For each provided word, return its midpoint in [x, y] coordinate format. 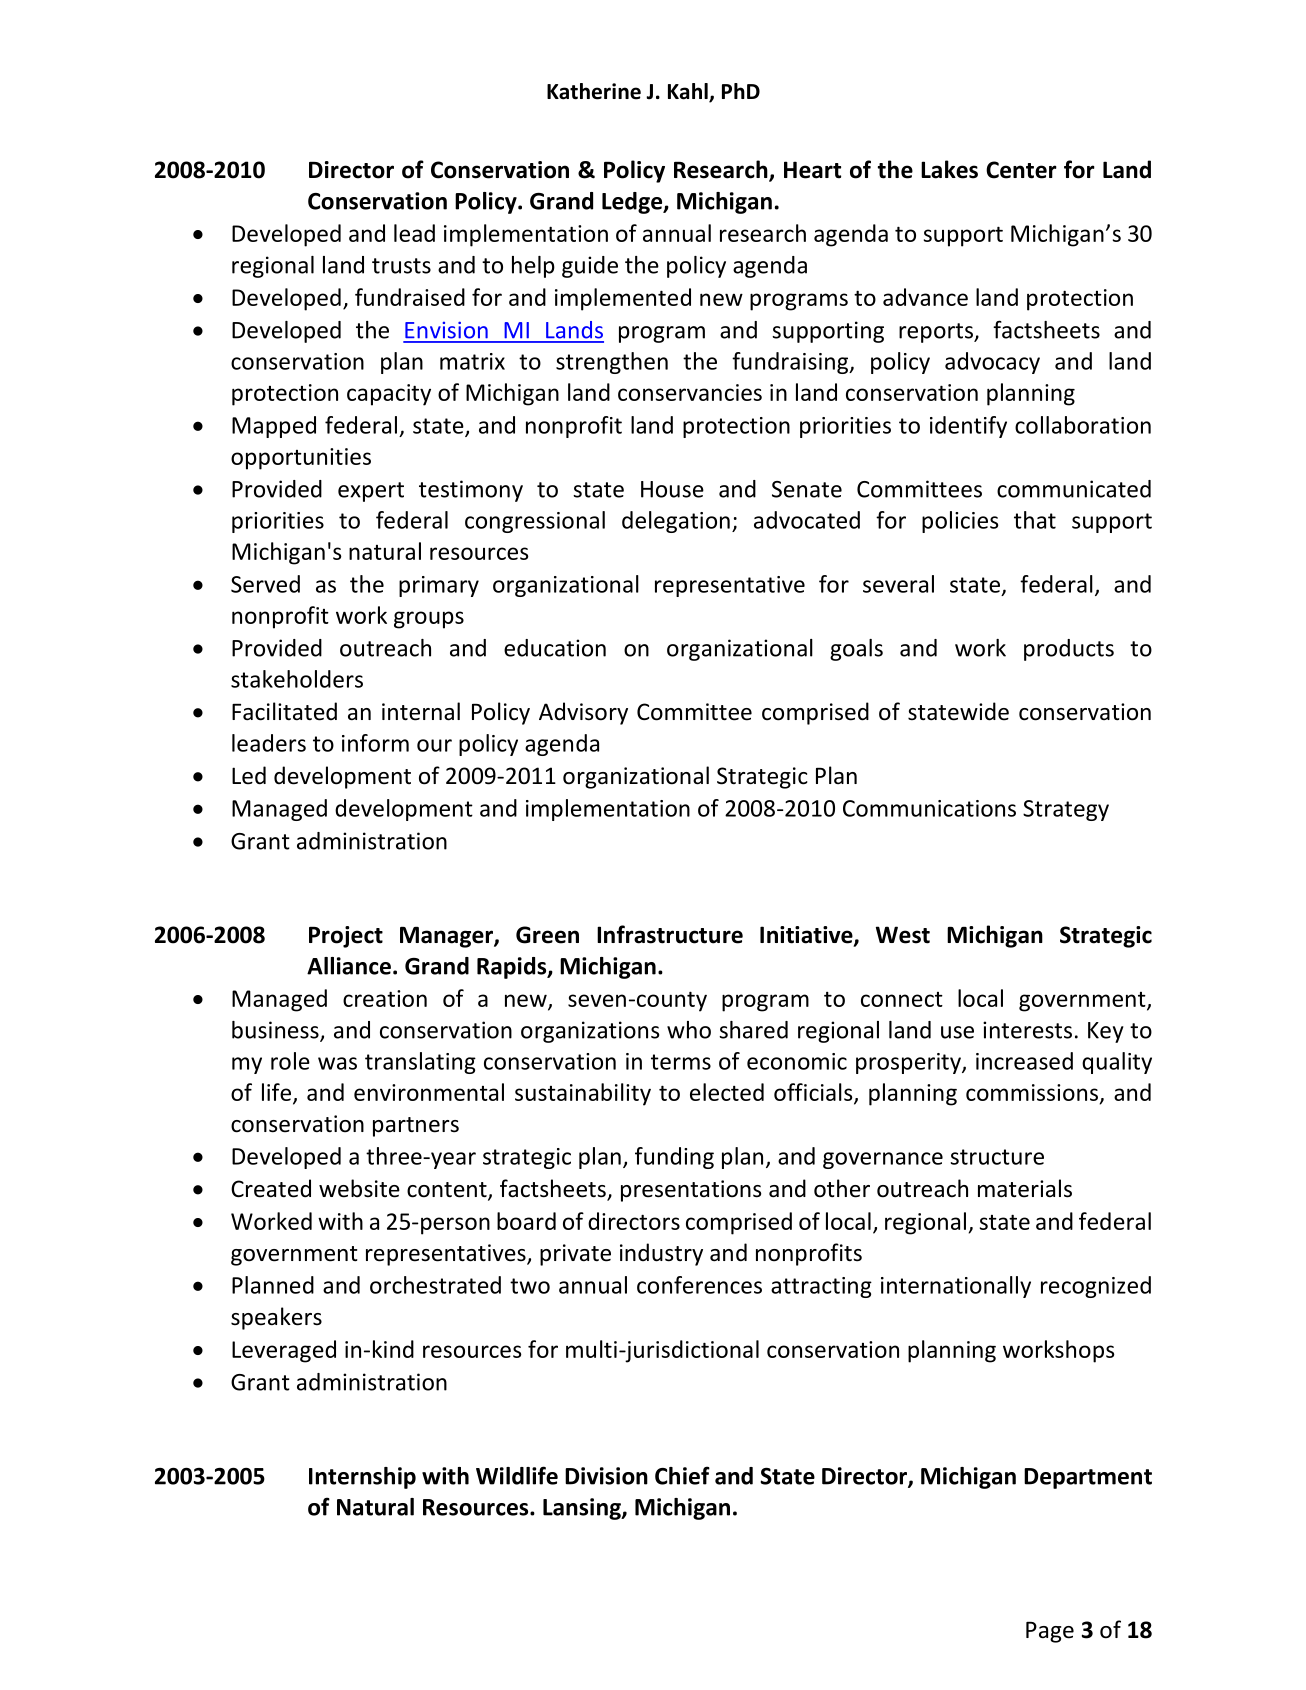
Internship [362, 1478]
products [1069, 650]
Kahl [689, 92]
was [337, 1063]
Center [1021, 170]
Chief [682, 1475]
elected [727, 1092]
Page [1050, 1632]
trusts [401, 266]
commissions [1033, 1093]
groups [429, 620]
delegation [676, 522]
